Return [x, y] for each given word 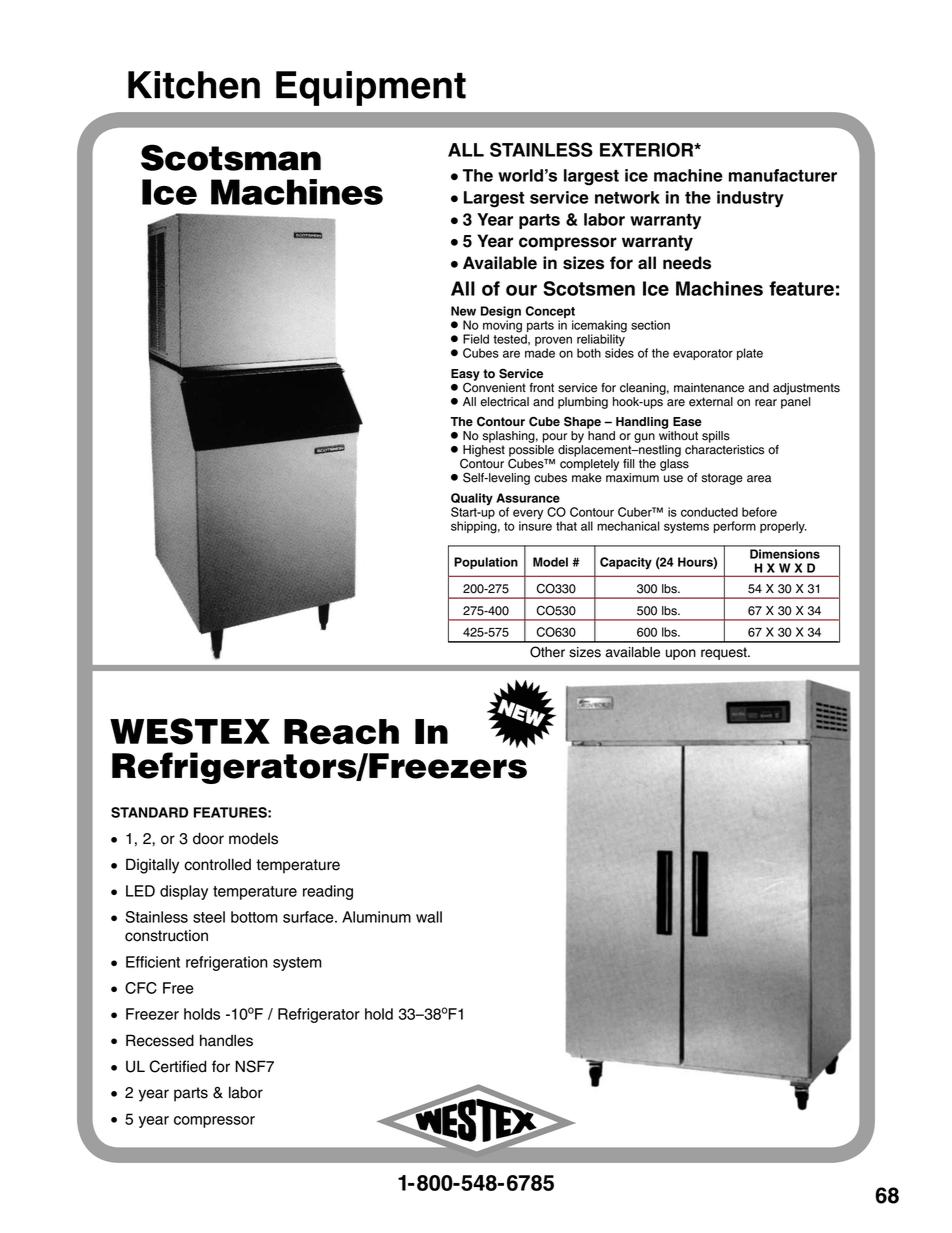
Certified [177, 1066]
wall [429, 917]
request [725, 653]
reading [328, 892]
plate [750, 354]
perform [734, 527]
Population [486, 563]
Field [476, 339]
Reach [341, 732]
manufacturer [783, 175]
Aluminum [376, 917]
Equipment [371, 88]
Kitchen [194, 85]
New [463, 311]
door [208, 838]
